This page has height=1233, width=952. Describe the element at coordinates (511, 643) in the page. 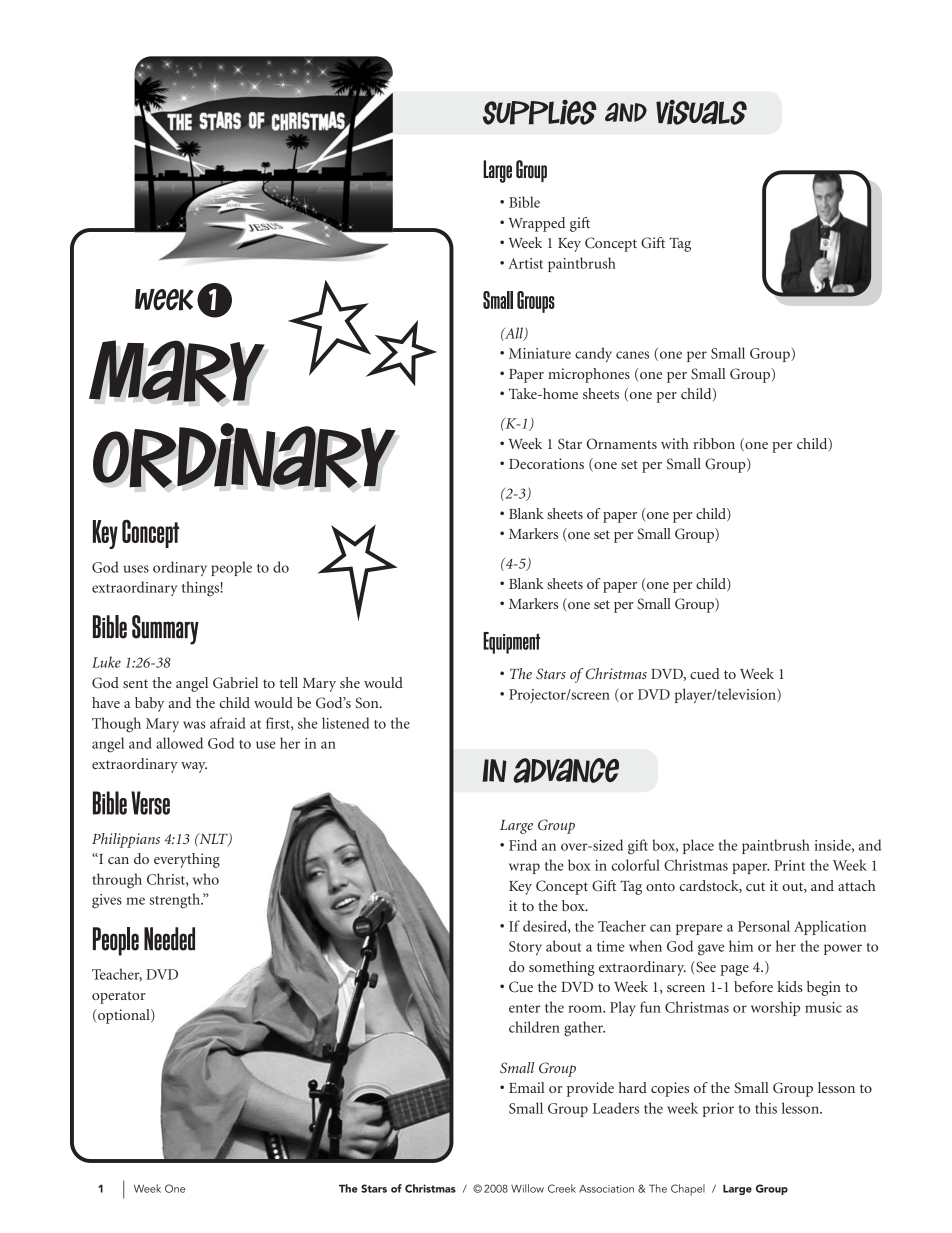

I see `Equipment` at that location.
